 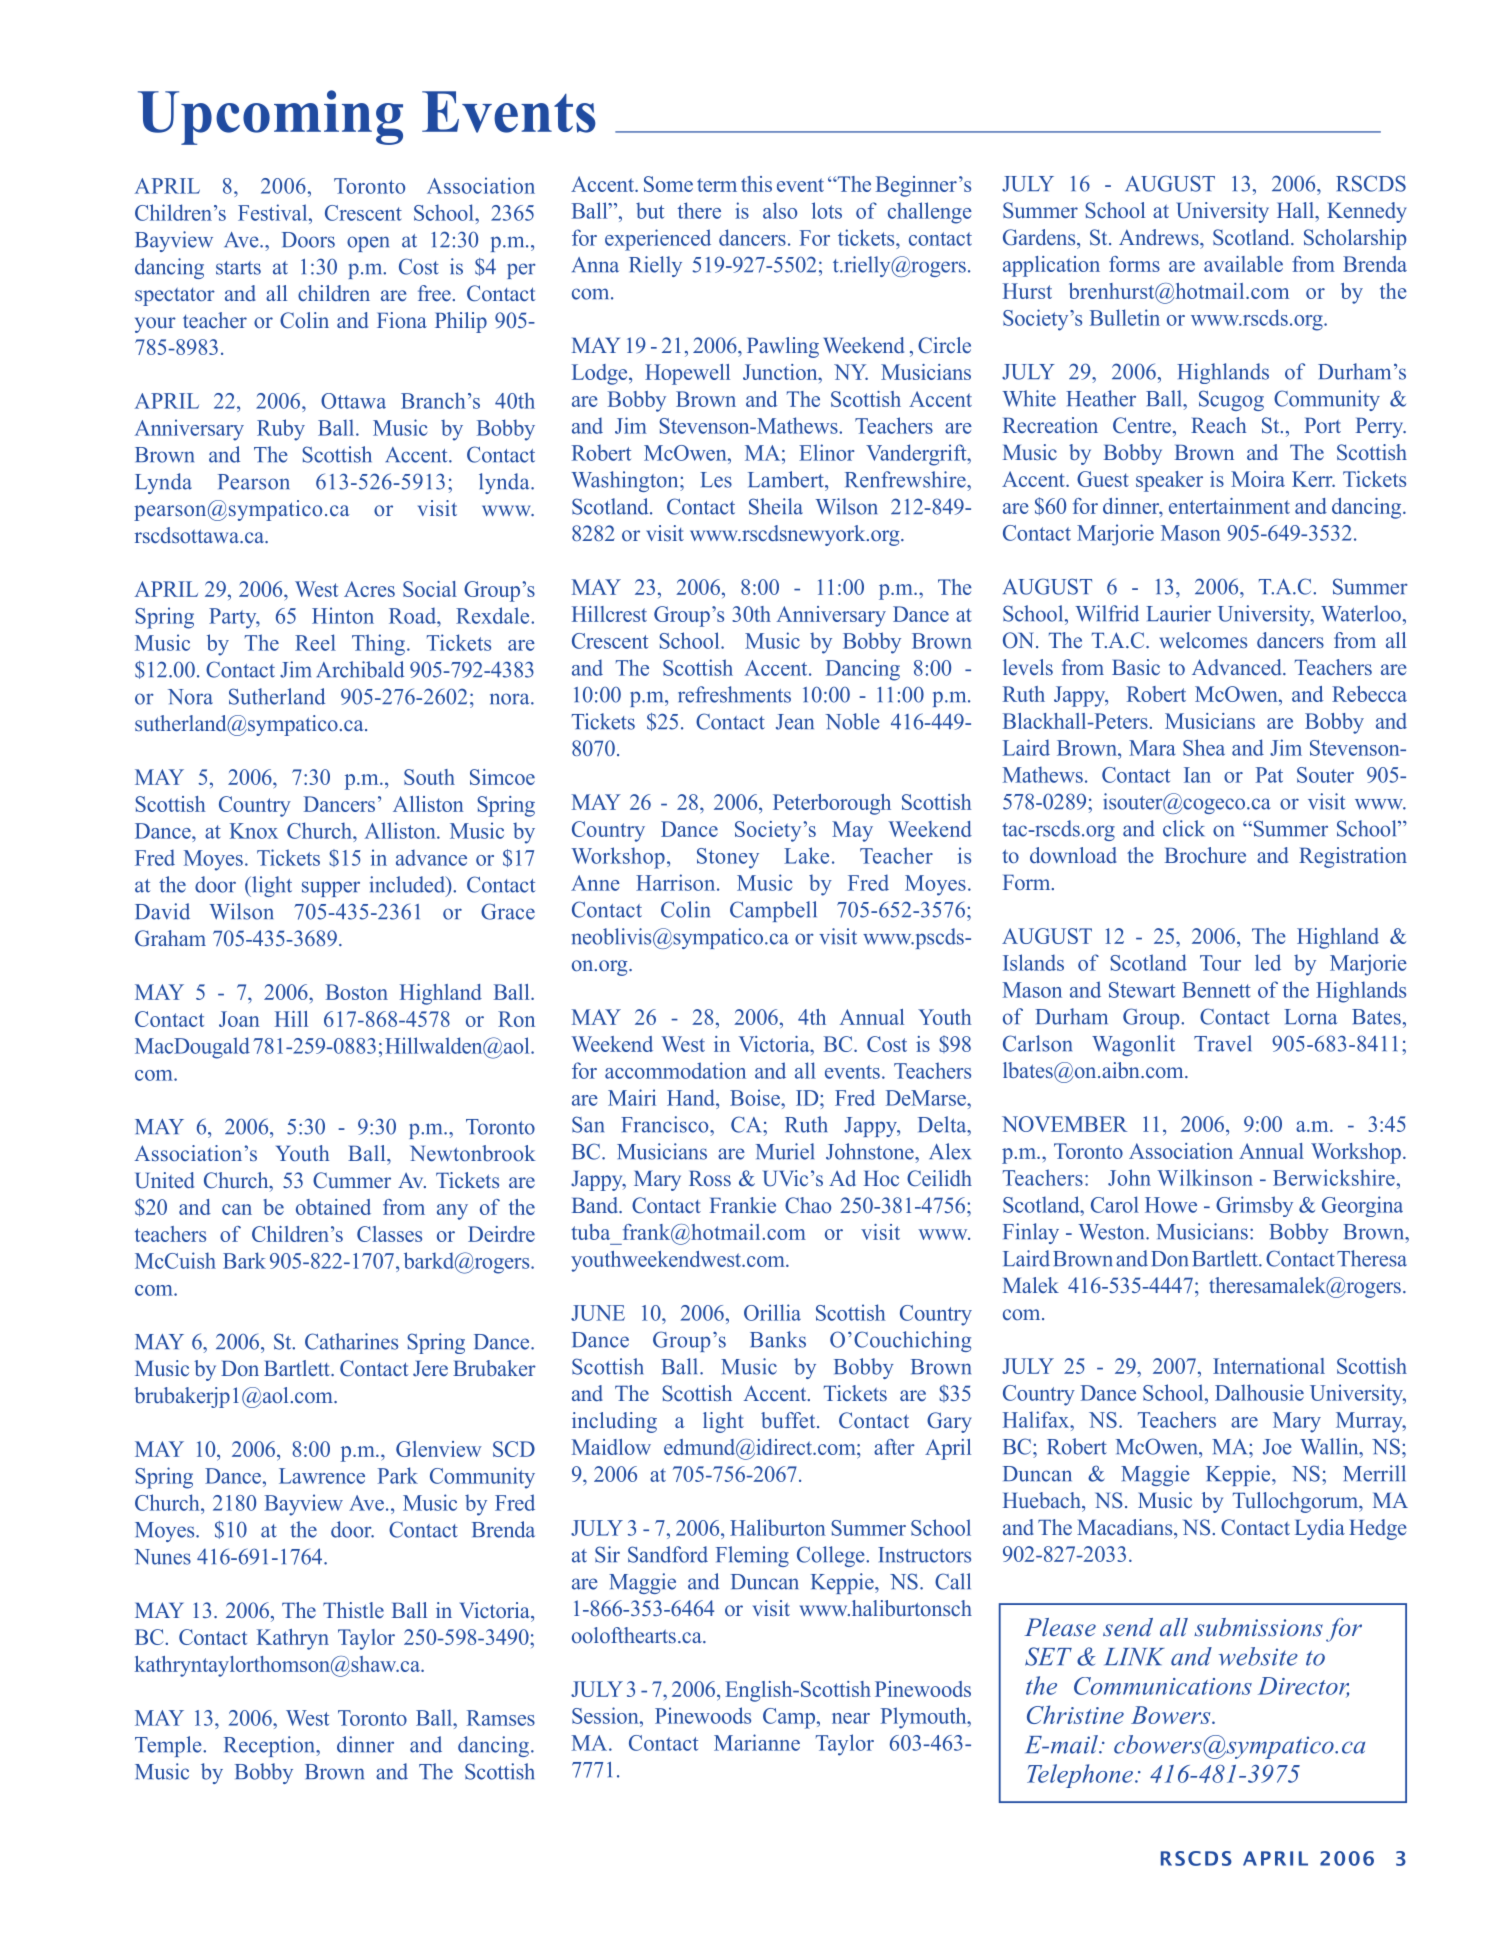 What do you see at coordinates (1220, 963) in the screenshot?
I see `Tour` at bounding box center [1220, 963].
